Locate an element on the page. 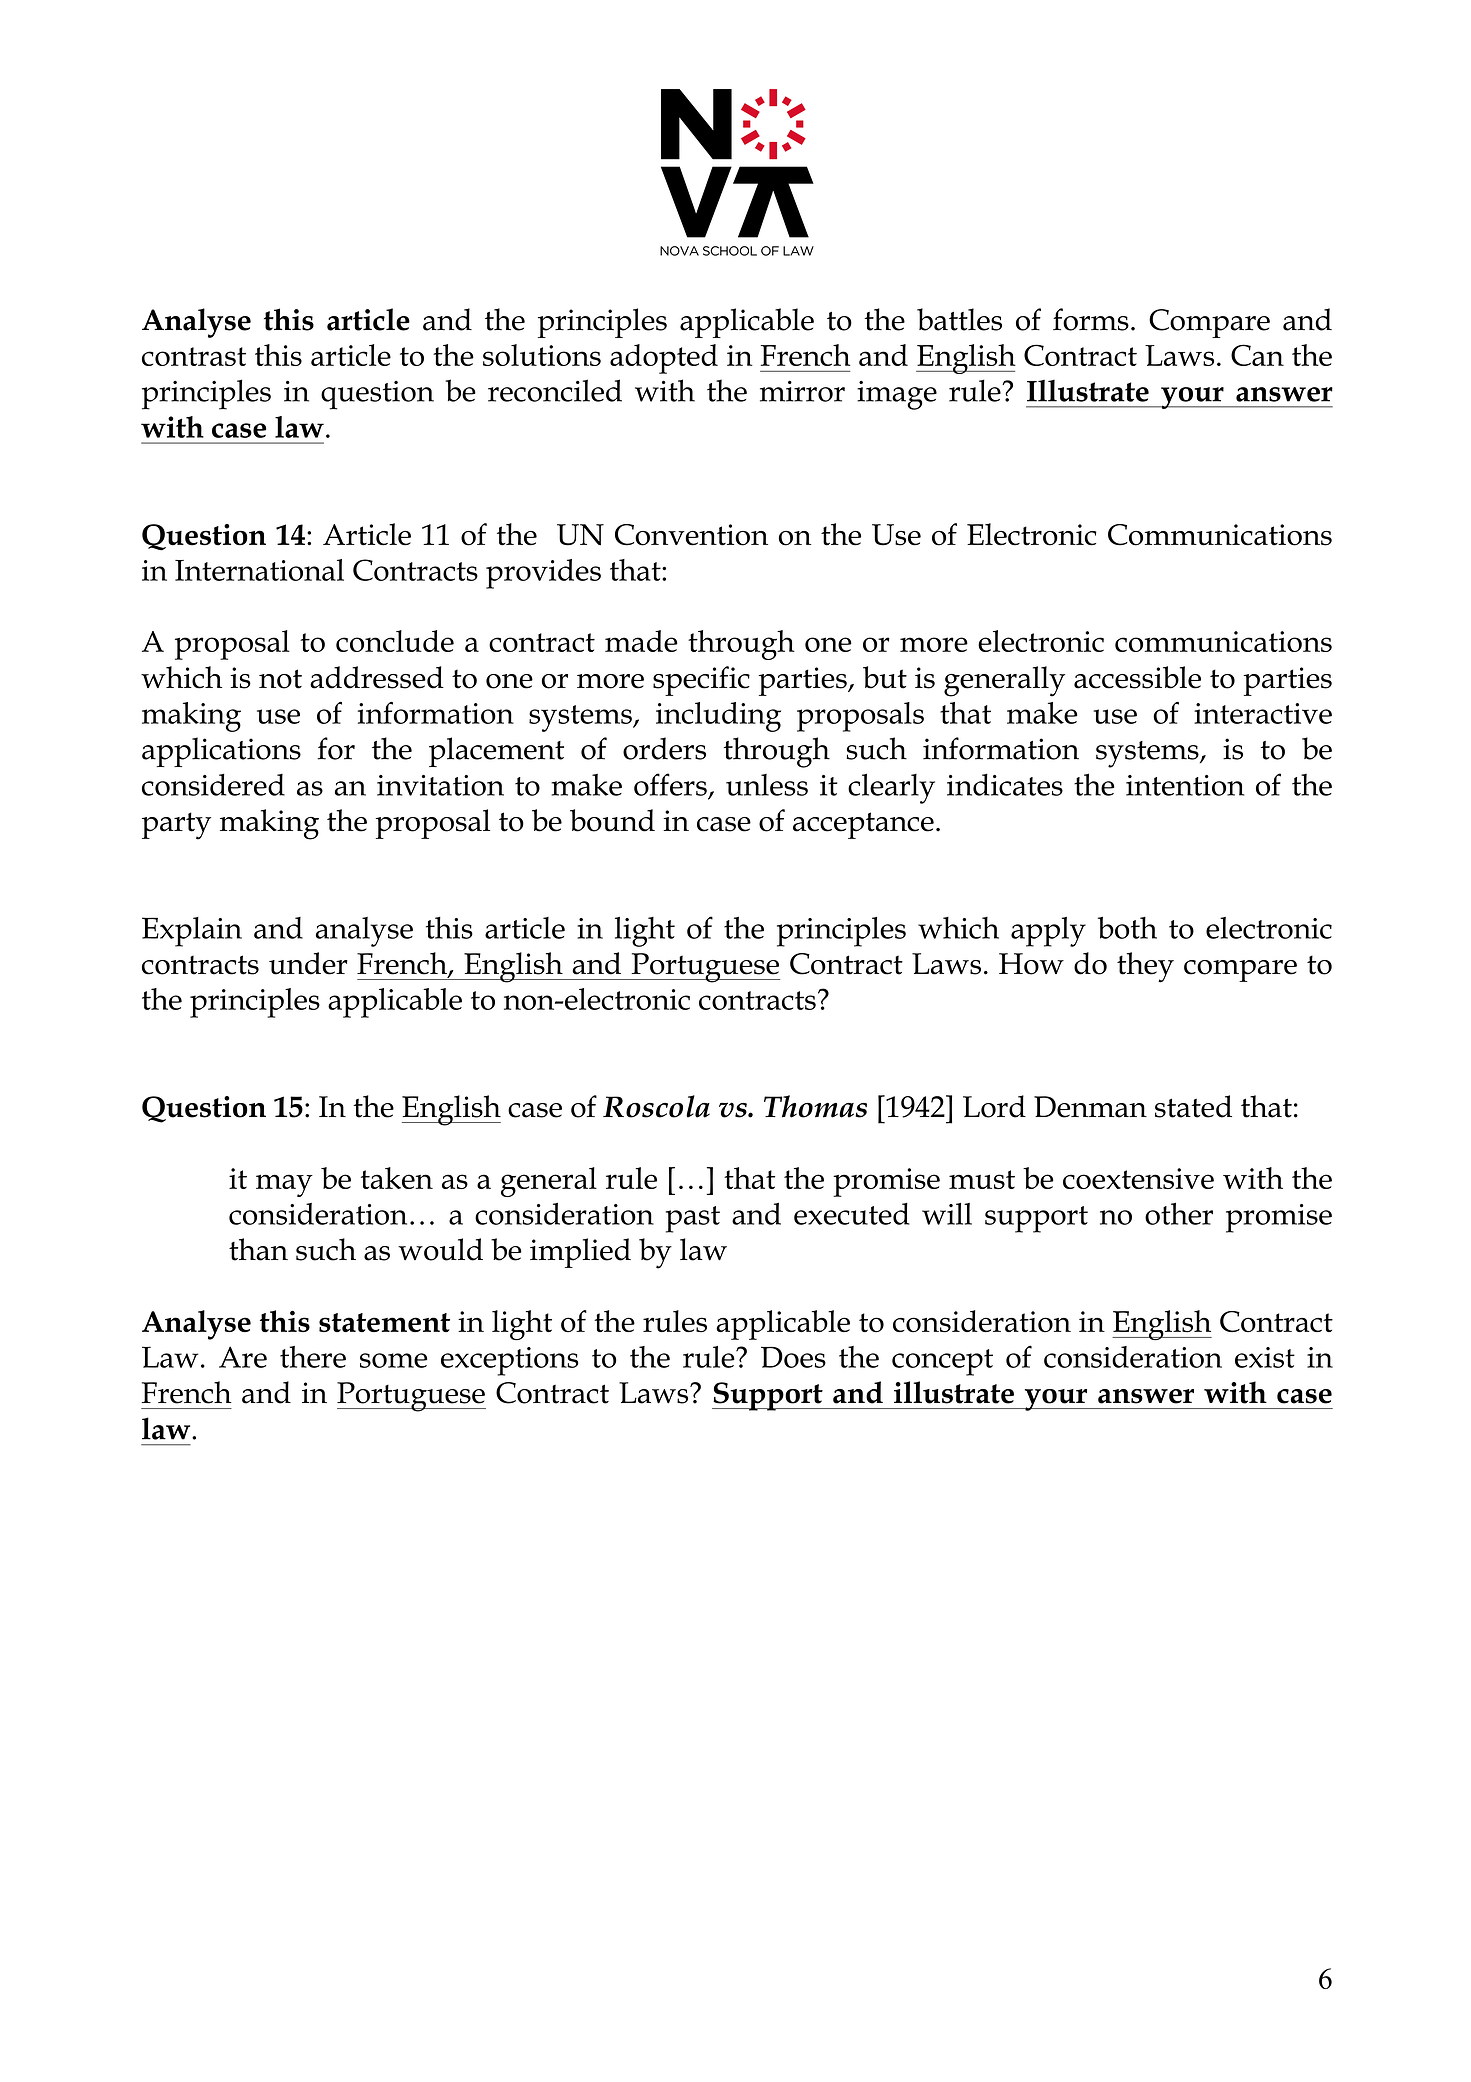 The width and height of the image is (1471, 2082). bound is located at coordinates (612, 820).
